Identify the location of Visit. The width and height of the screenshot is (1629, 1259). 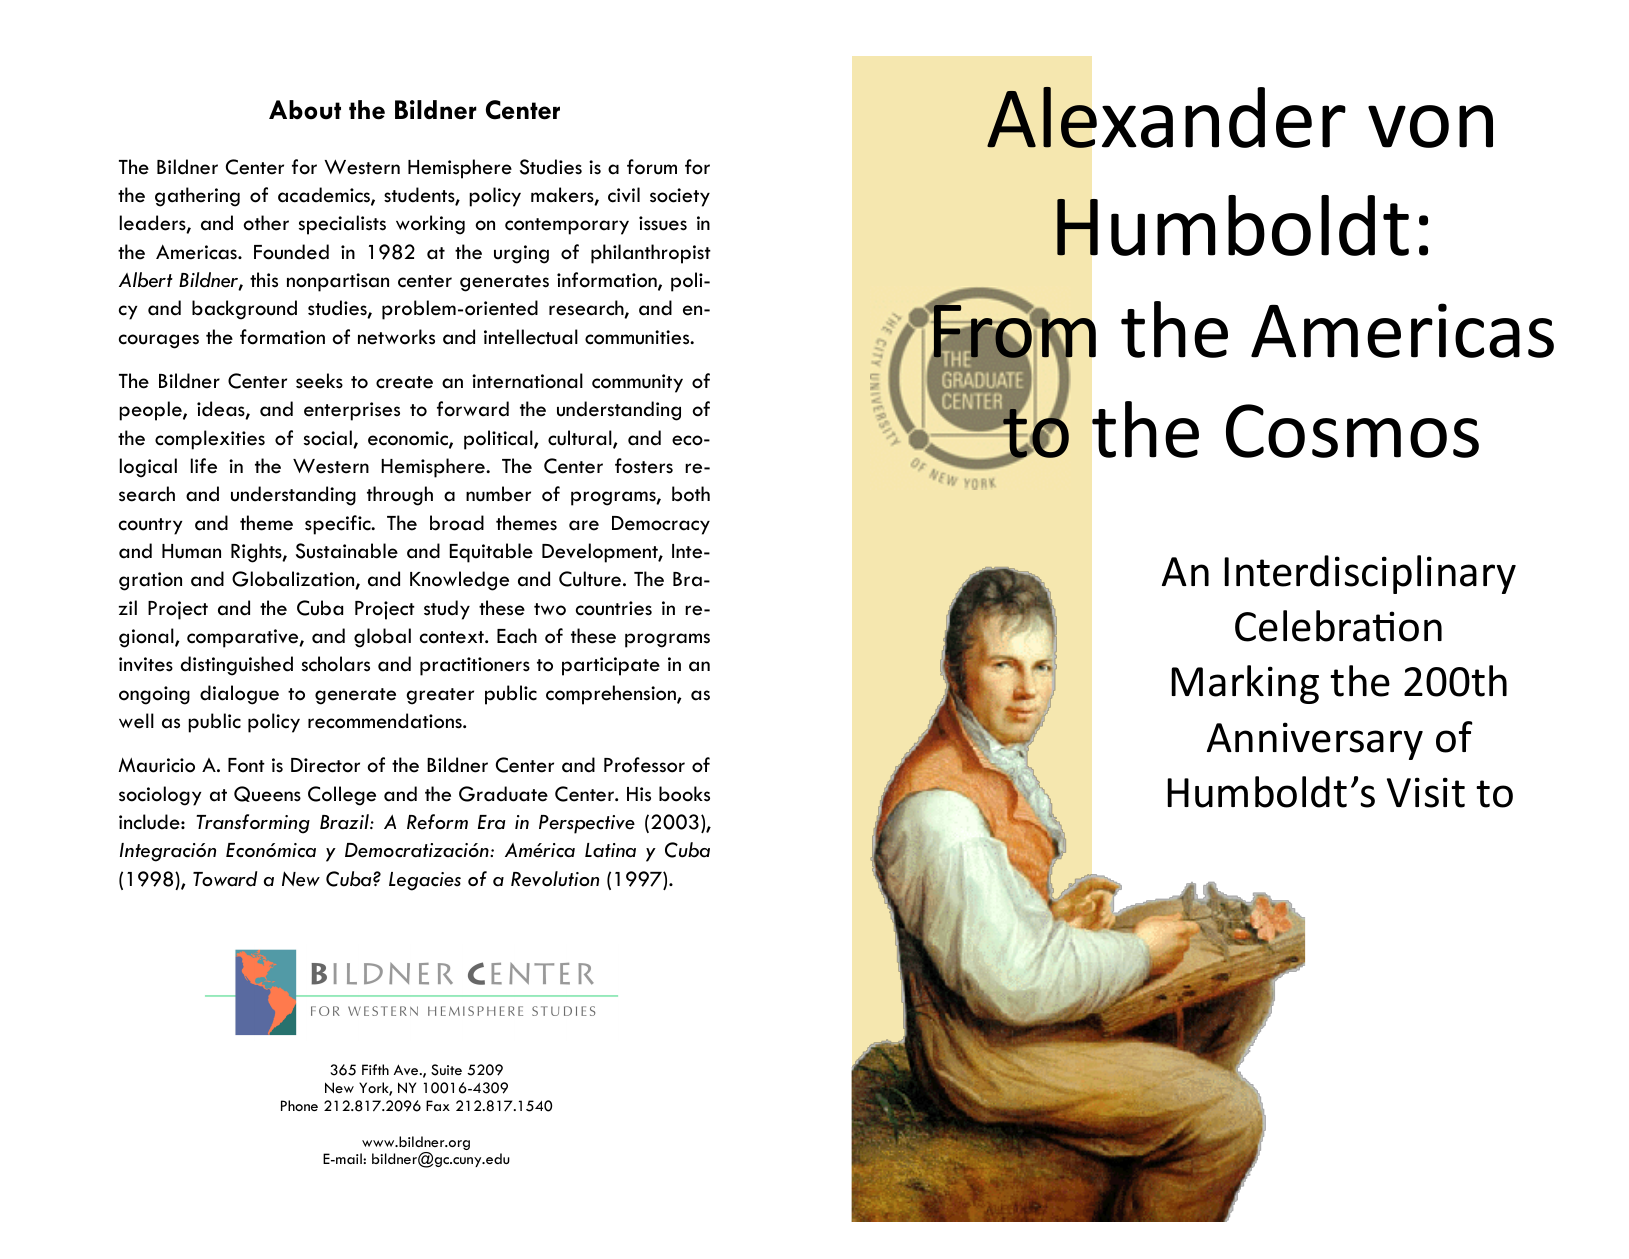
(1426, 792).
